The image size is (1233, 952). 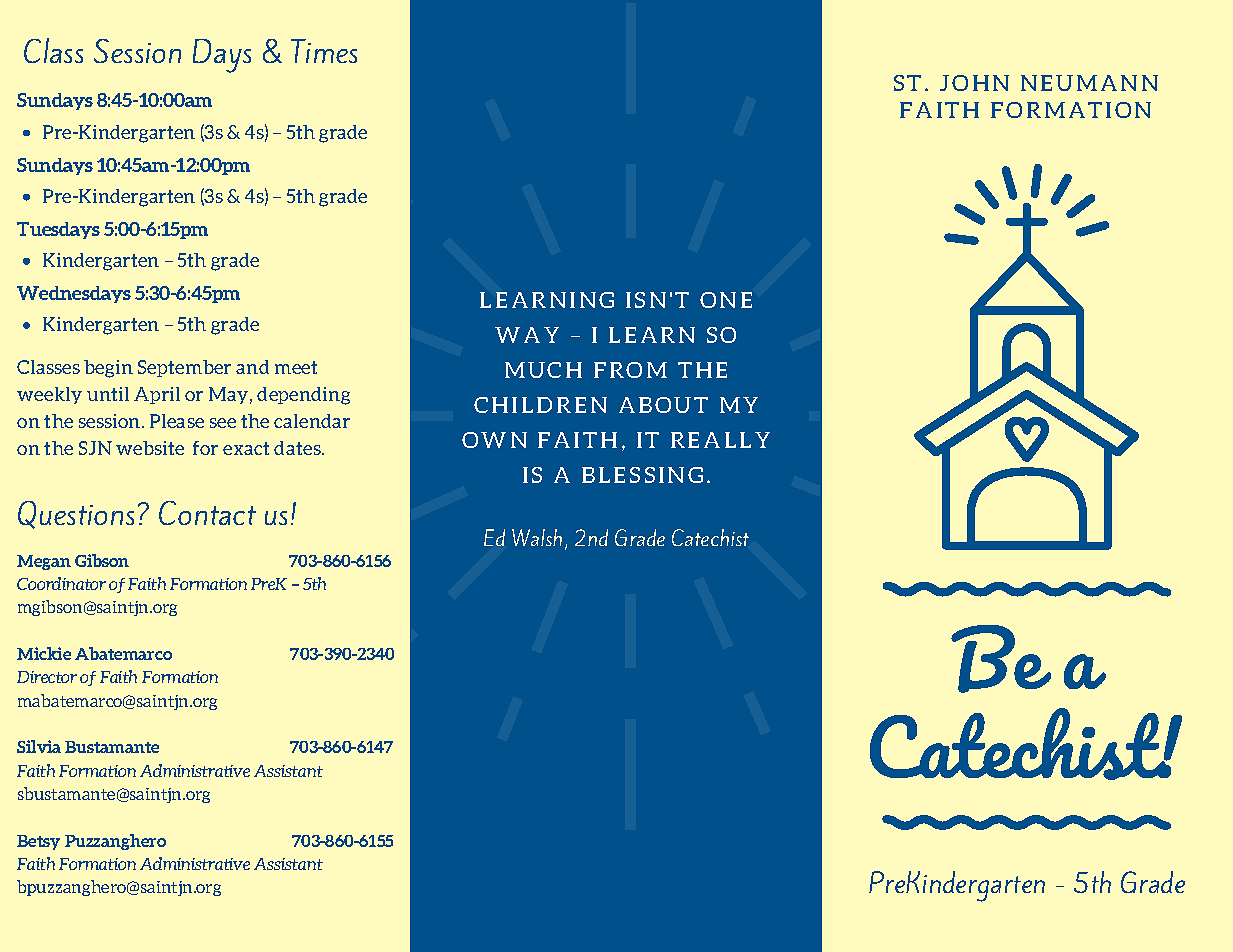 I want to click on Betsy, so click(x=38, y=842).
